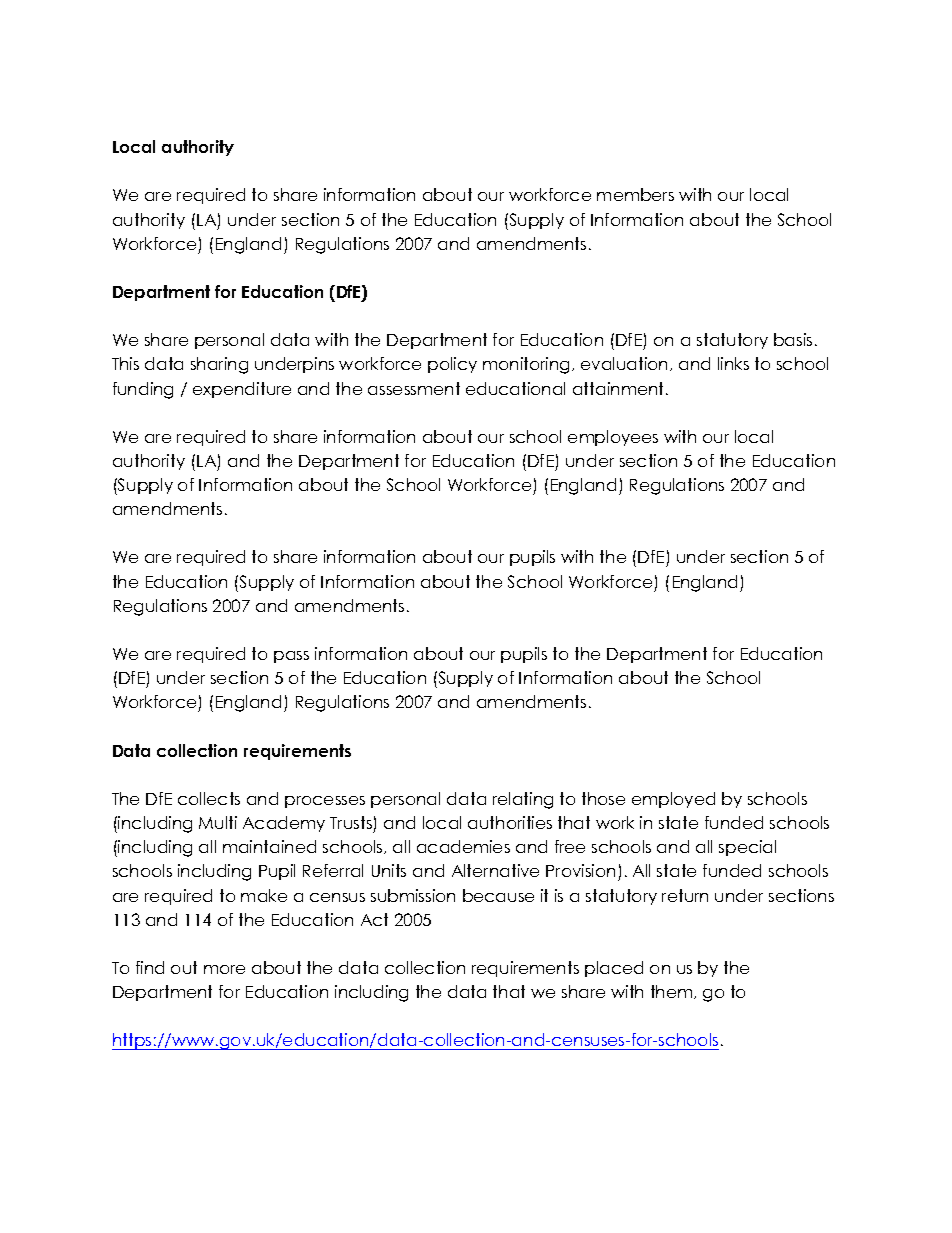 The image size is (952, 1233). Describe the element at coordinates (635, 194) in the image. I see `members` at that location.
